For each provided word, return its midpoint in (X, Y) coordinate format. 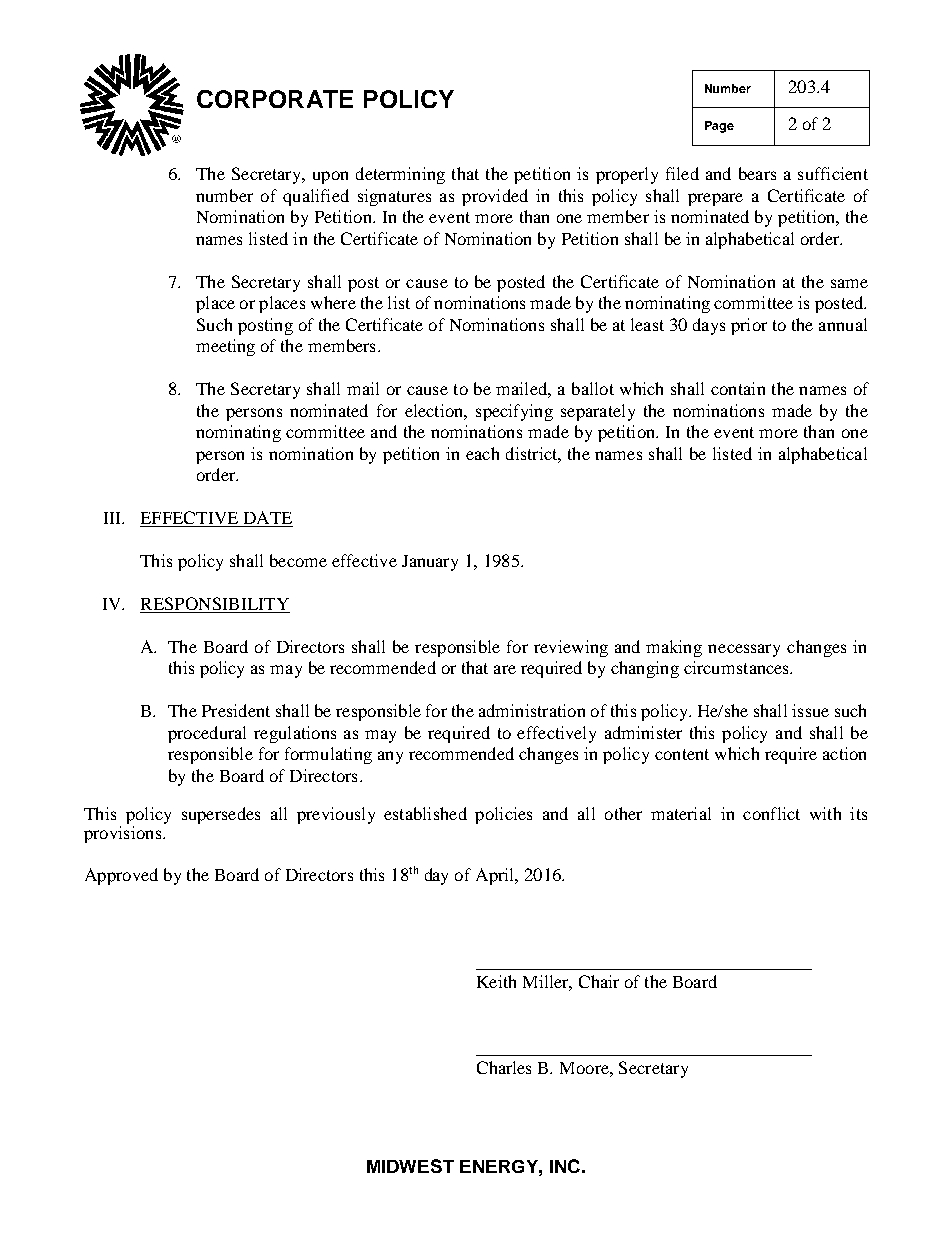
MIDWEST (410, 1166)
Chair (599, 981)
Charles (504, 1067)
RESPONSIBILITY (215, 605)
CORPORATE (275, 99)
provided (495, 197)
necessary (744, 650)
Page (719, 127)
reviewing (571, 648)
